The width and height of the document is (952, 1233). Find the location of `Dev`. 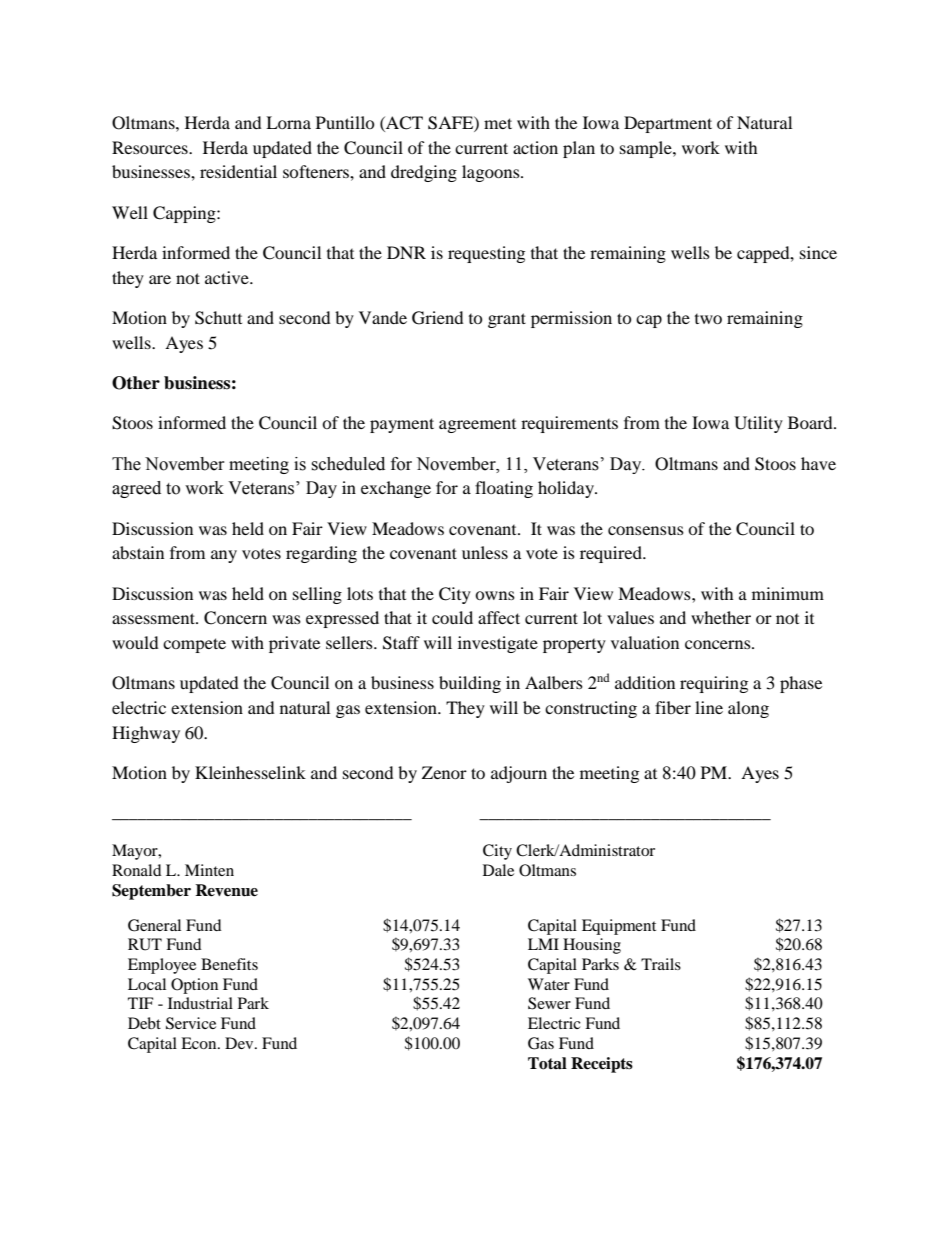

Dev is located at coordinates (240, 1043).
